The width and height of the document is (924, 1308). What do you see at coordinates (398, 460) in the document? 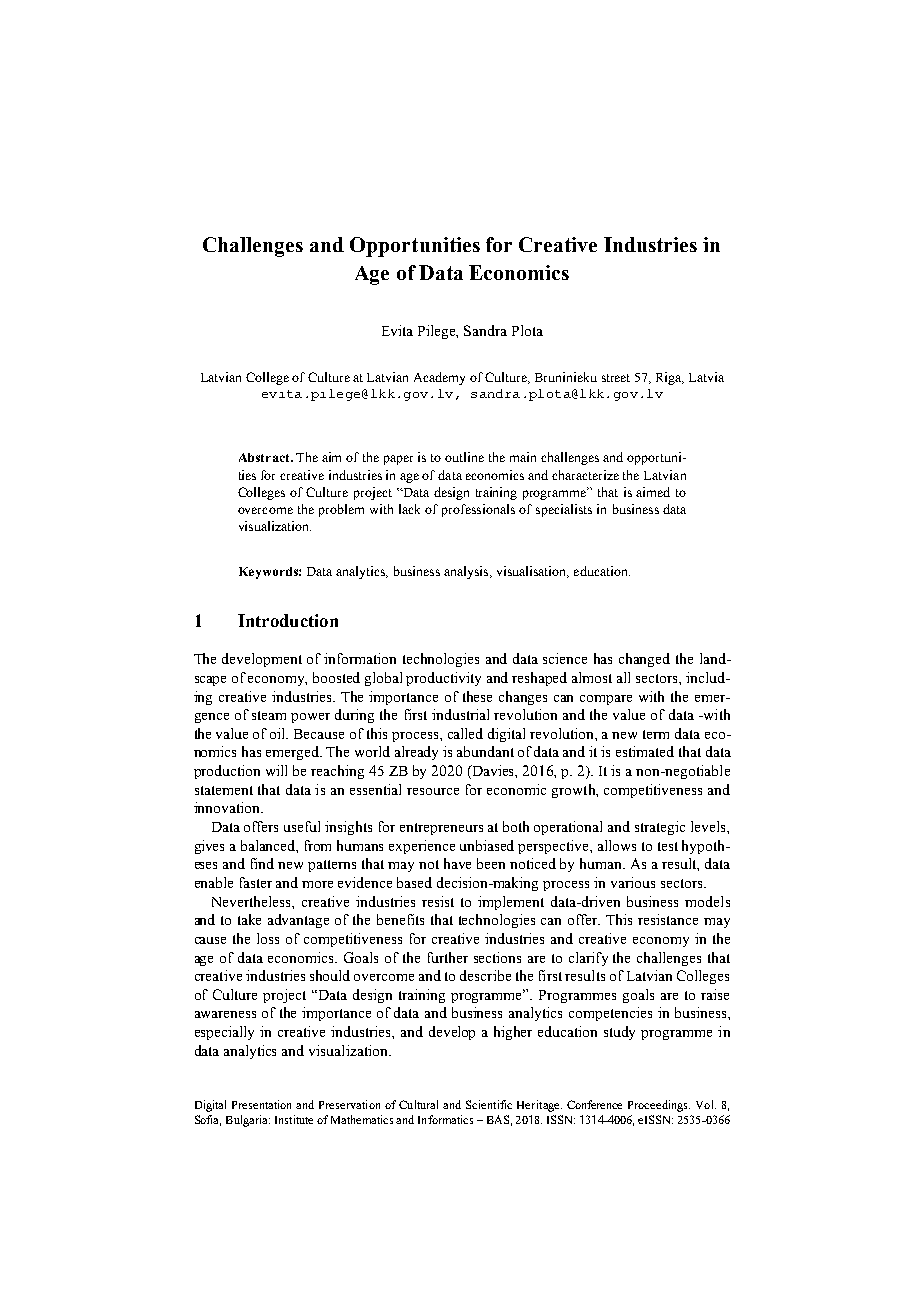
I see `paper` at bounding box center [398, 460].
